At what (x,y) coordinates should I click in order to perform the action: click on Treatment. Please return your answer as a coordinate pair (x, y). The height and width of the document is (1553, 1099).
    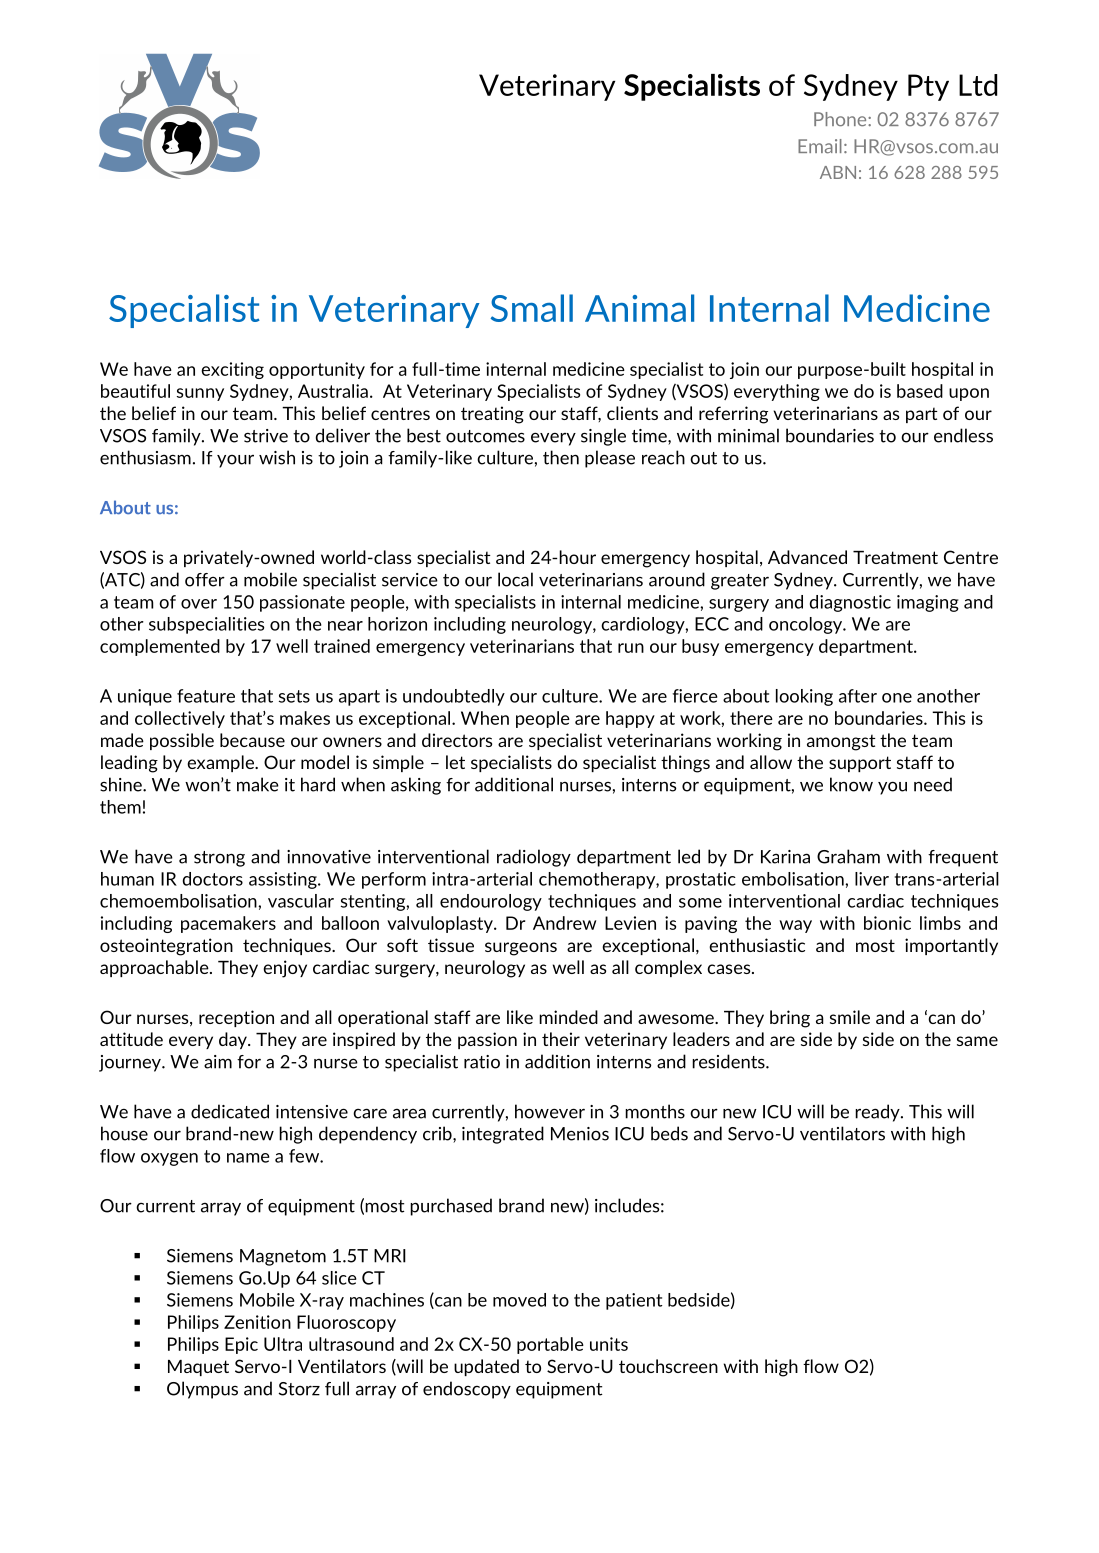
    Looking at the image, I should click on (895, 557).
